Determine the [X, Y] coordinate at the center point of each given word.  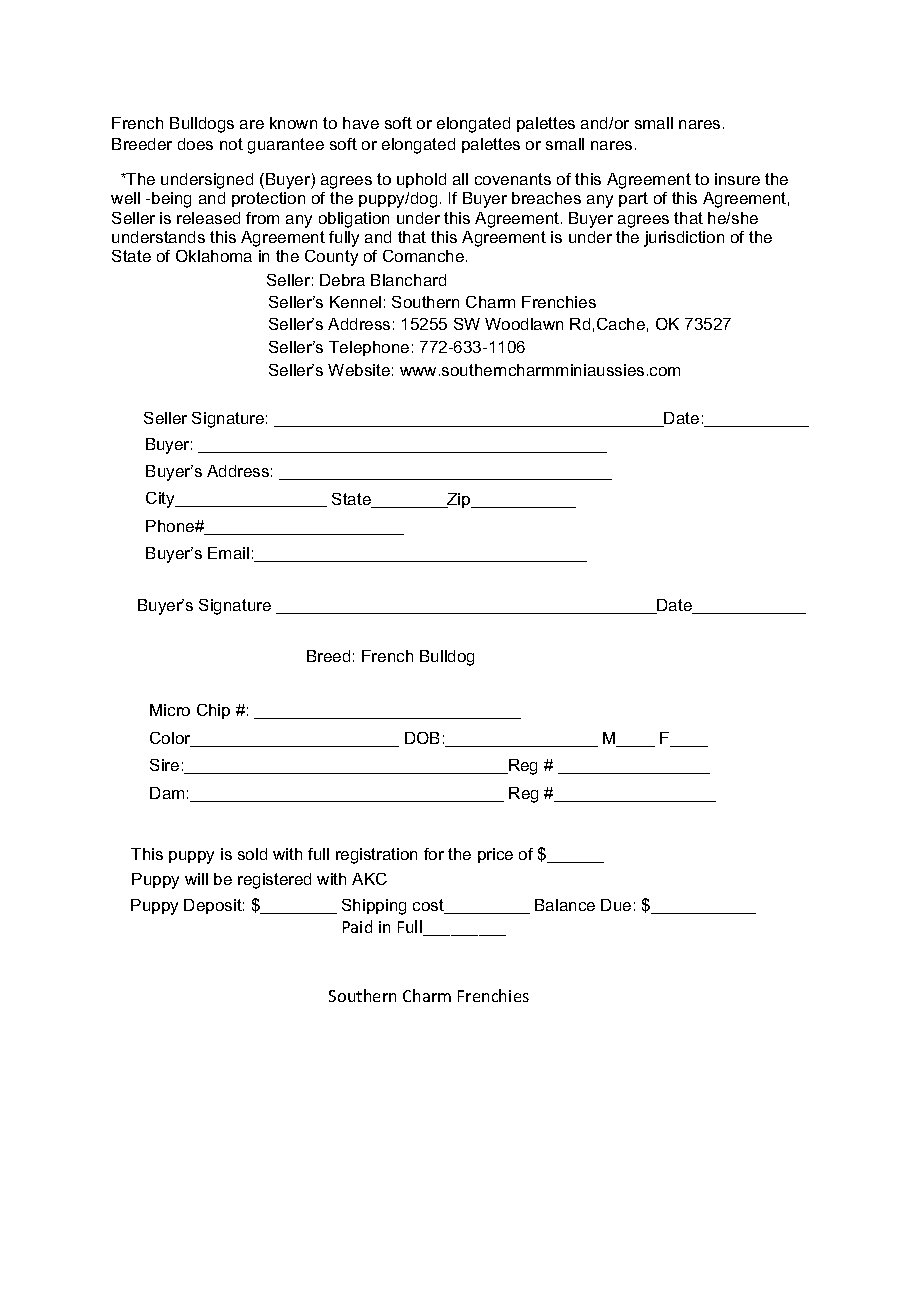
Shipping [374, 907]
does [195, 144]
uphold [421, 180]
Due [616, 905]
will [196, 879]
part [633, 199]
